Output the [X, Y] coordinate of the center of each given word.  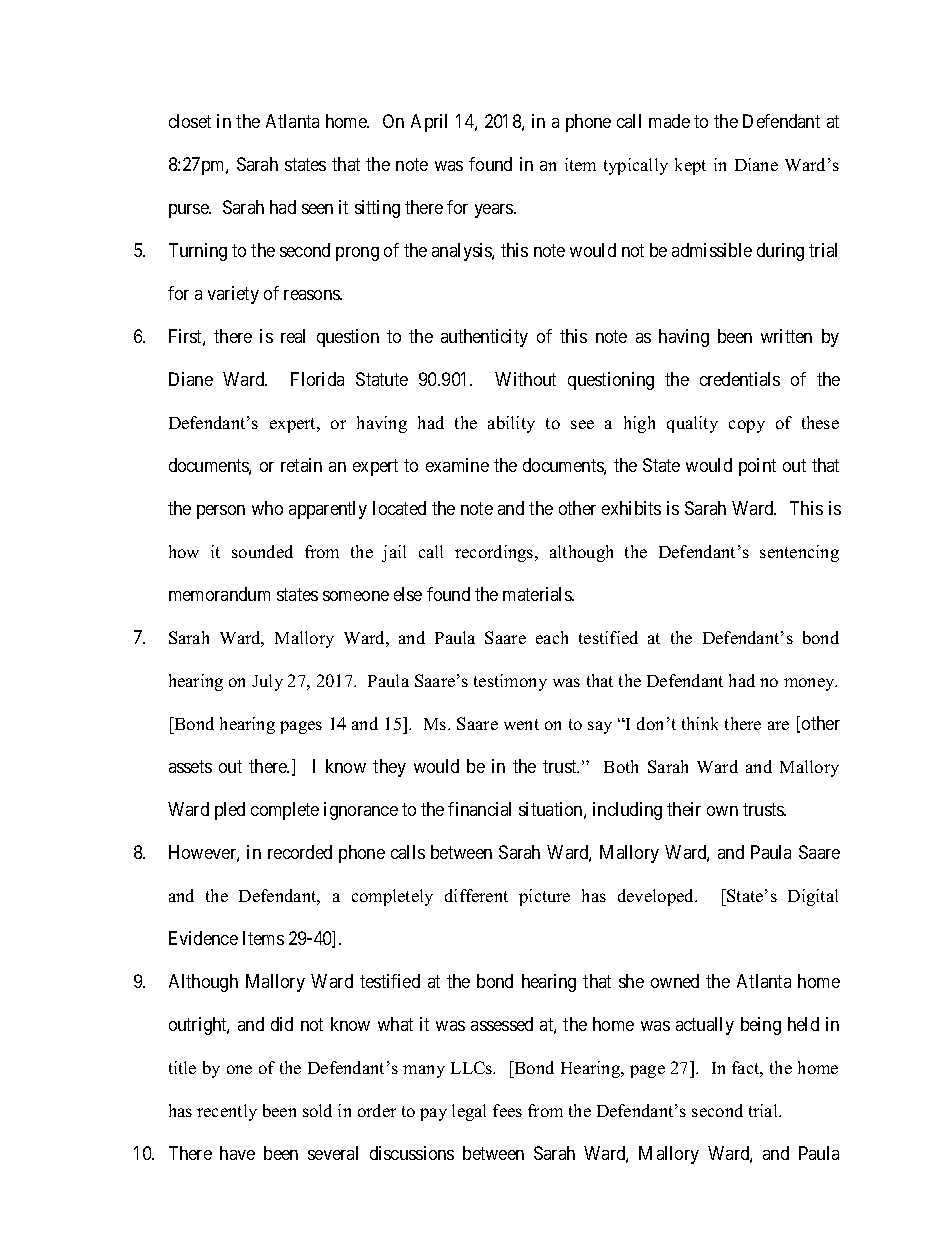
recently [227, 1112]
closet [190, 121]
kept [690, 166]
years [495, 211]
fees [507, 1110]
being [761, 1026]
